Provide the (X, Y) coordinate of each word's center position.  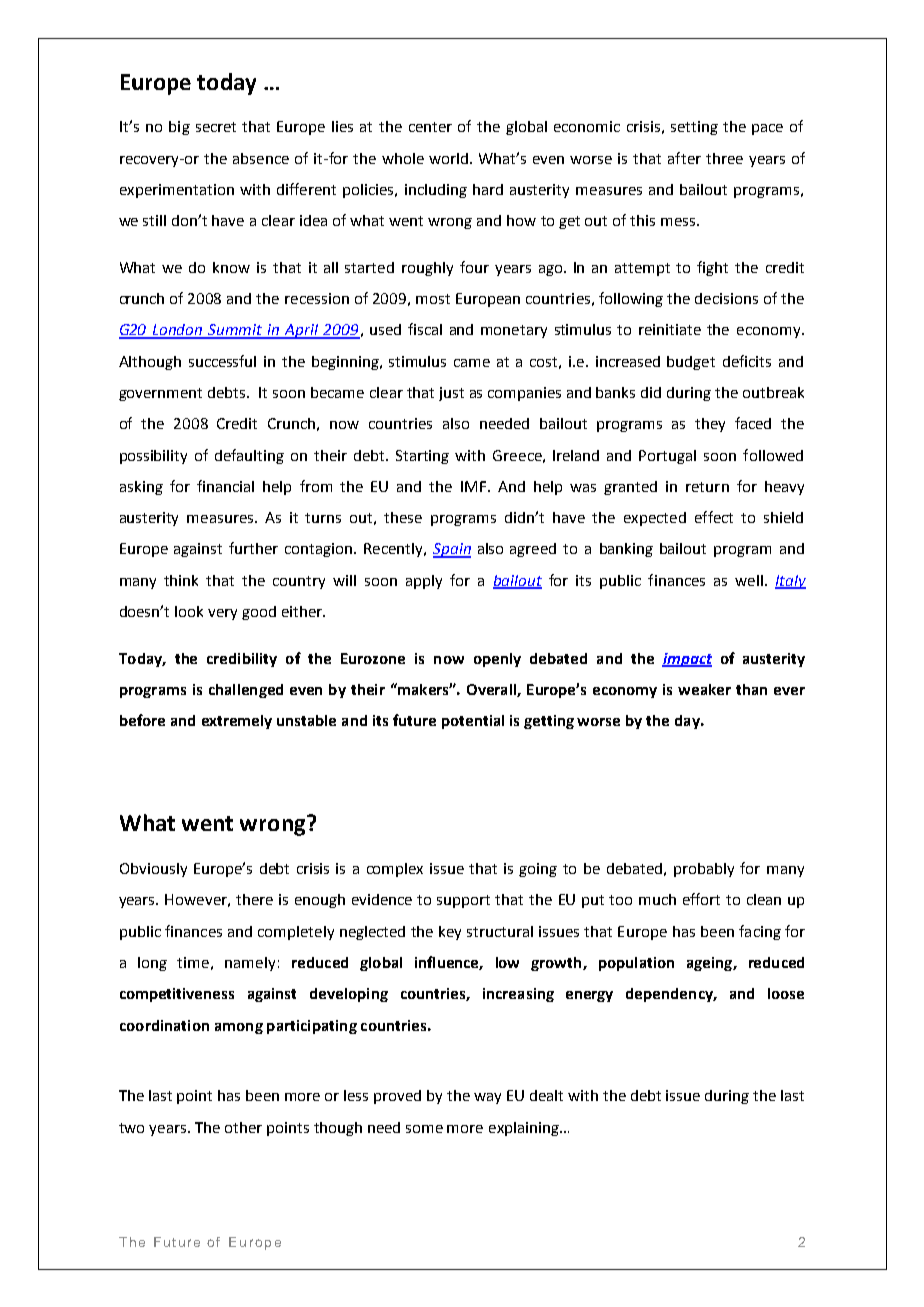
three (724, 158)
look (189, 611)
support (463, 901)
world (450, 158)
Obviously (153, 870)
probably (704, 870)
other (243, 1127)
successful (222, 361)
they (710, 425)
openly (497, 660)
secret (216, 127)
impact (687, 660)
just (451, 394)
